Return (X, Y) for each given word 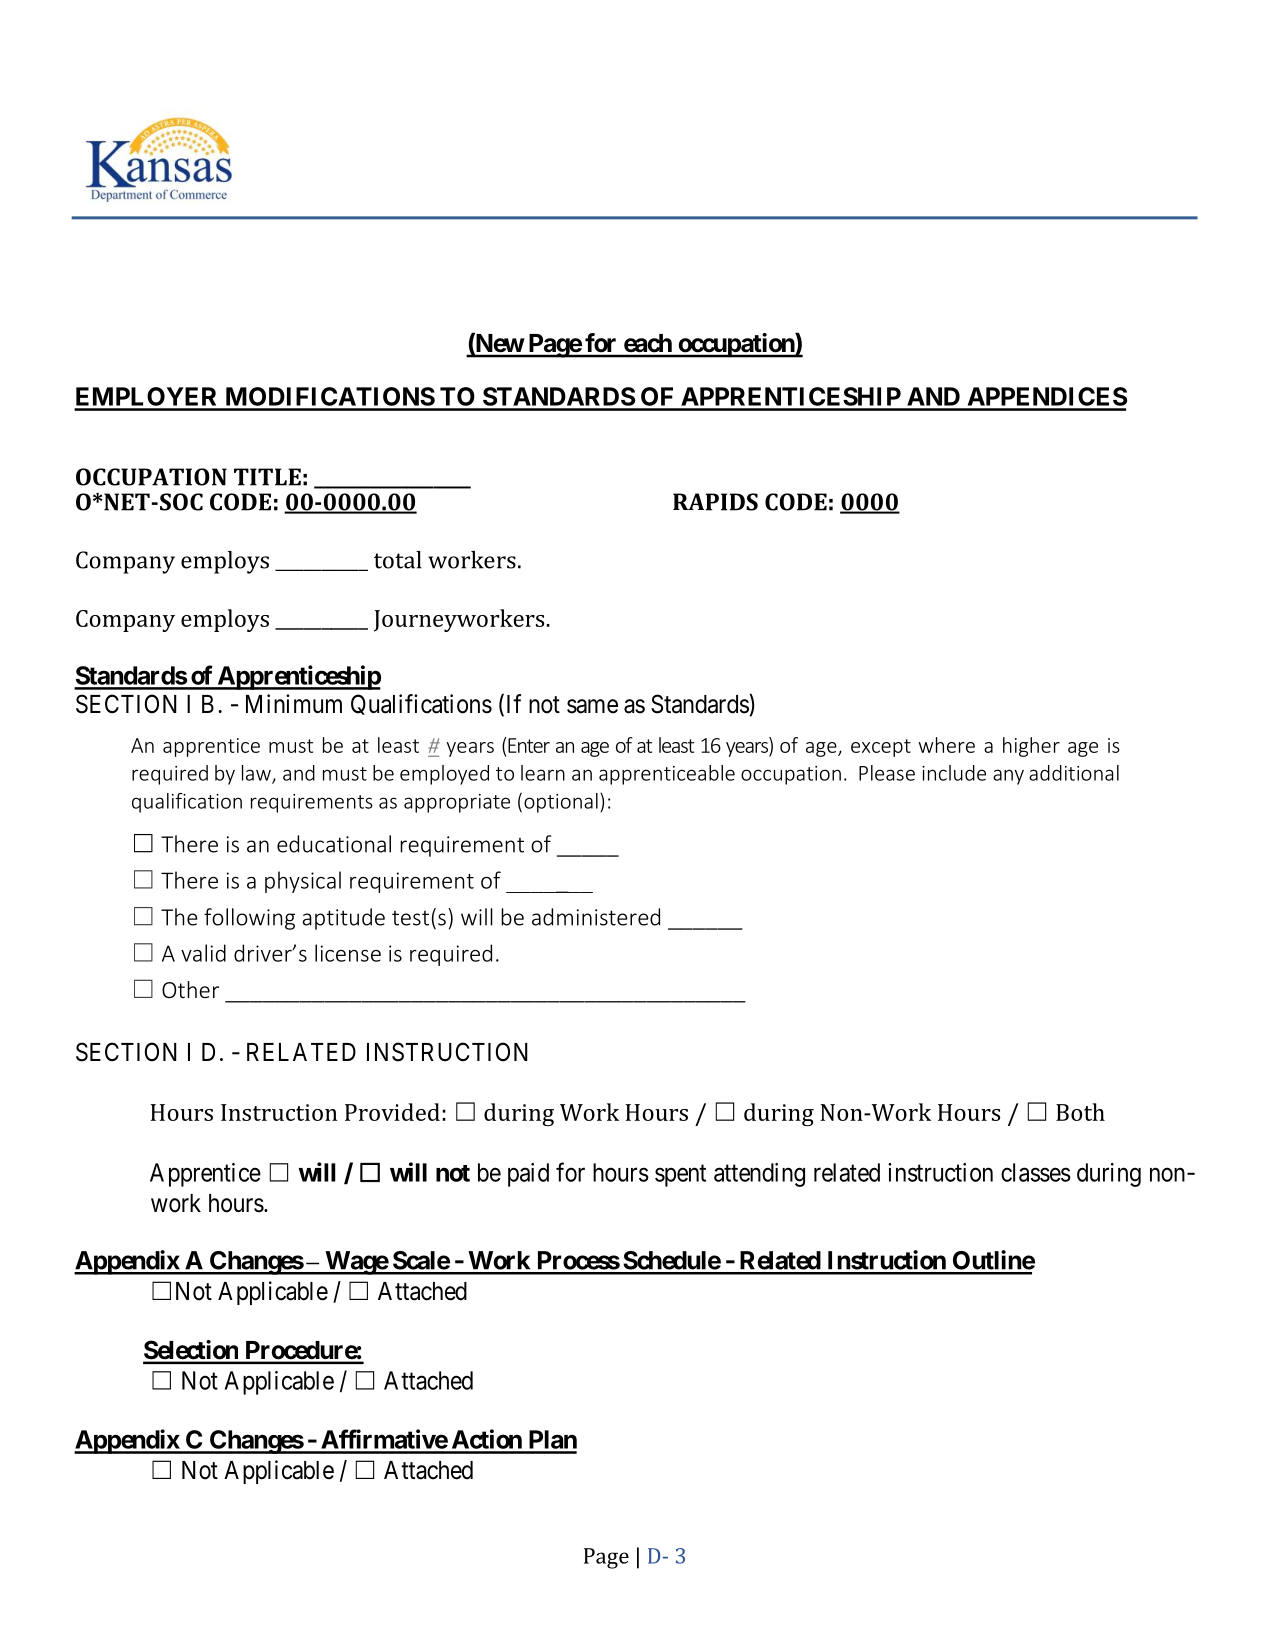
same (592, 706)
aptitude (344, 919)
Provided (392, 1112)
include (954, 773)
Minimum (294, 703)
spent (680, 1176)
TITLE (267, 477)
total (398, 560)
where (946, 745)
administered (596, 917)
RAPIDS (715, 502)
